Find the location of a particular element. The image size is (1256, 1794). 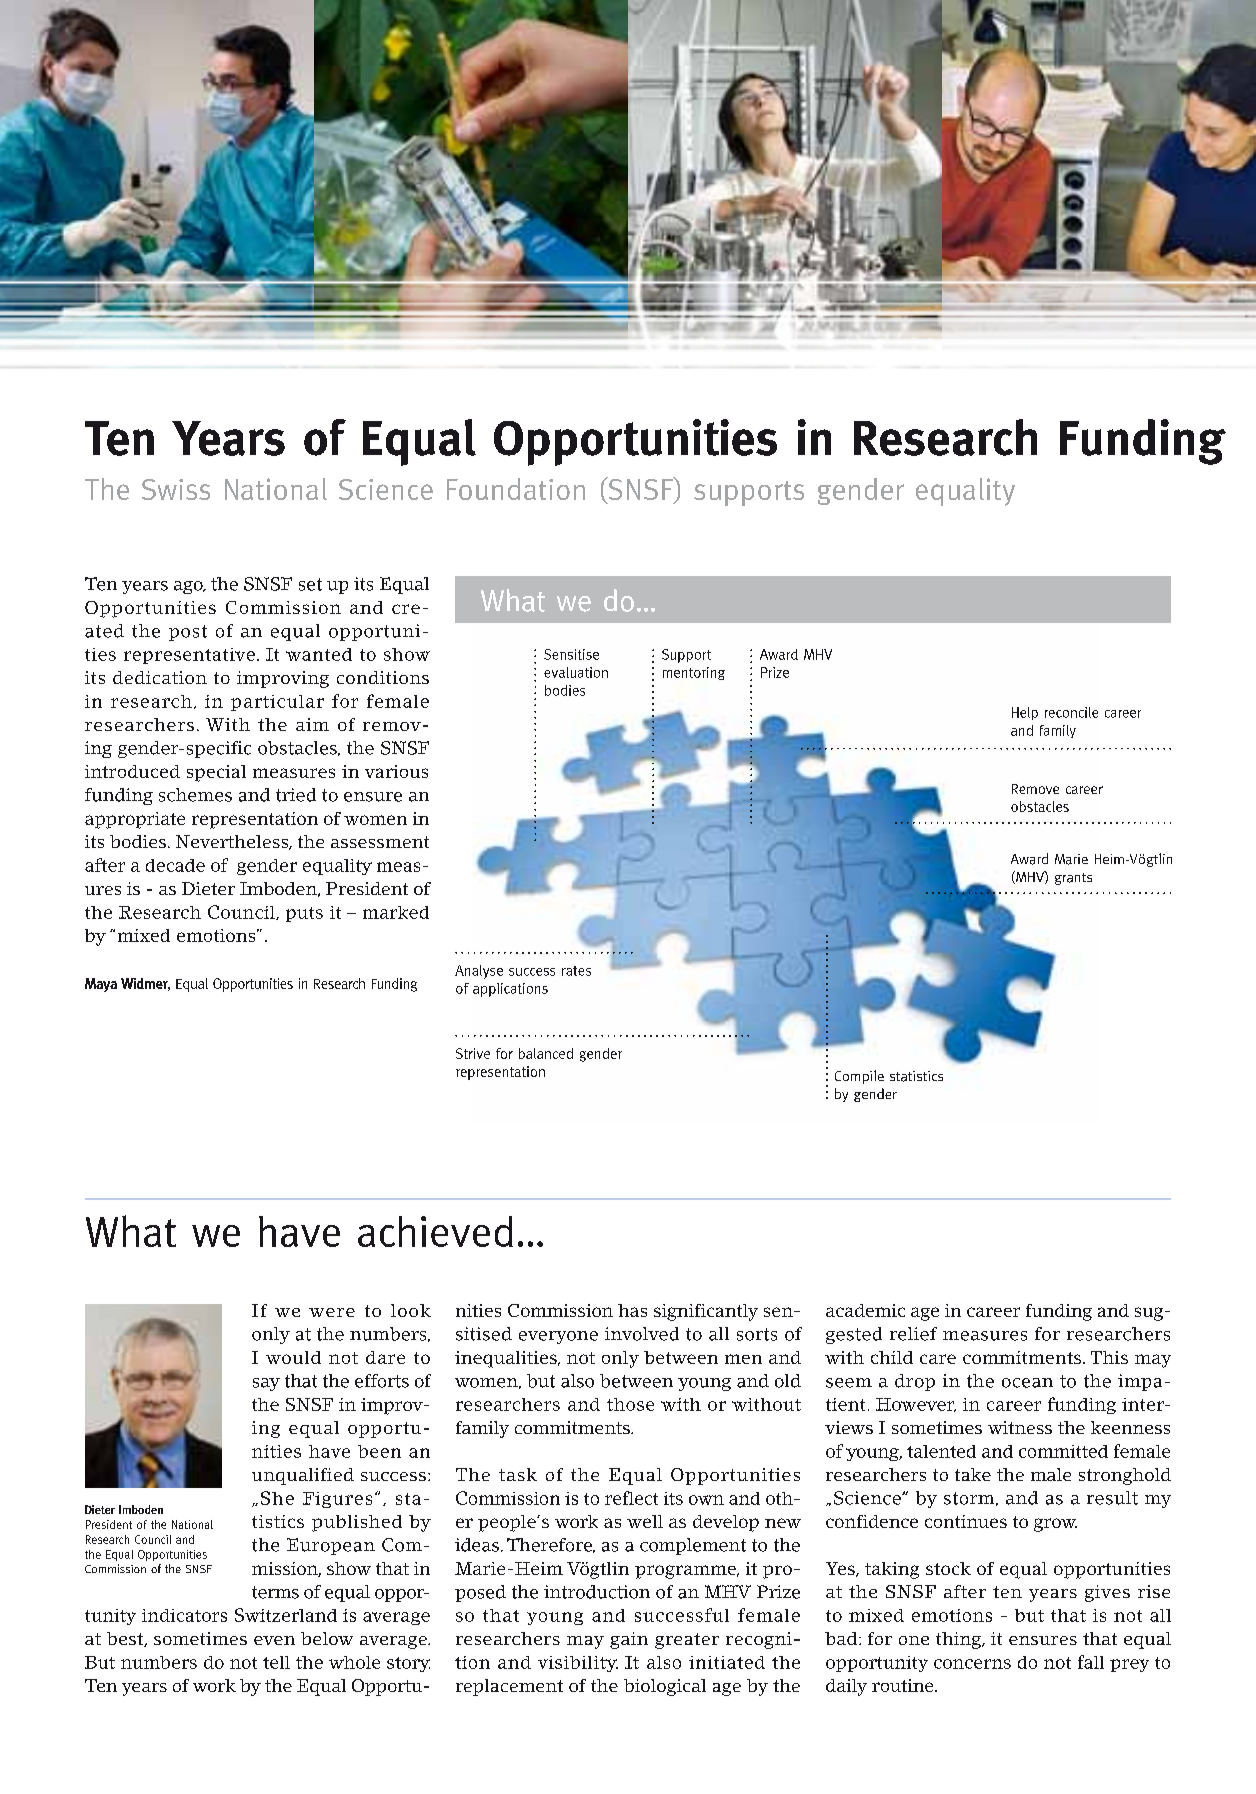

Help is located at coordinates (1025, 713).
